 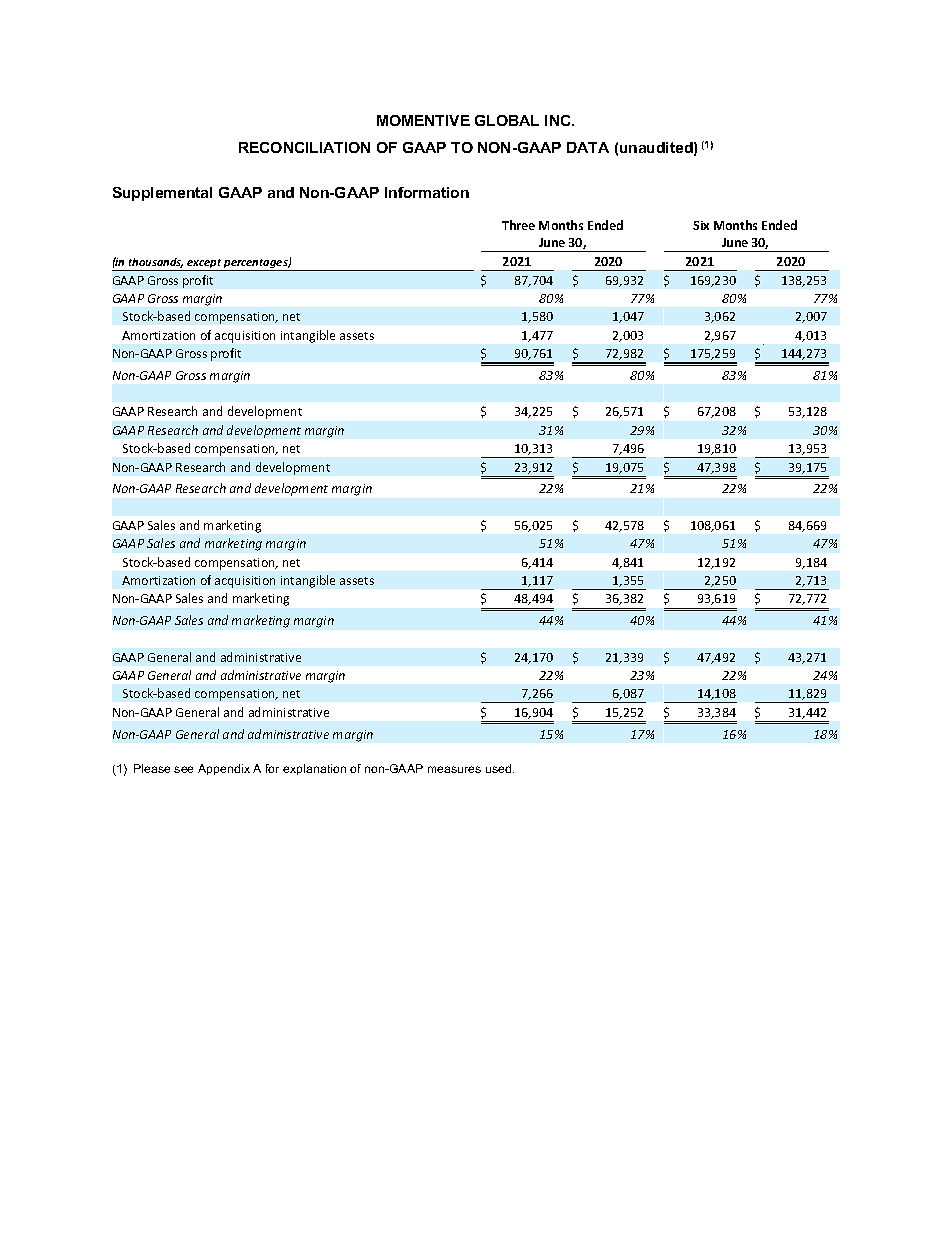 What do you see at coordinates (205, 265) in the screenshot?
I see `except` at bounding box center [205, 265].
